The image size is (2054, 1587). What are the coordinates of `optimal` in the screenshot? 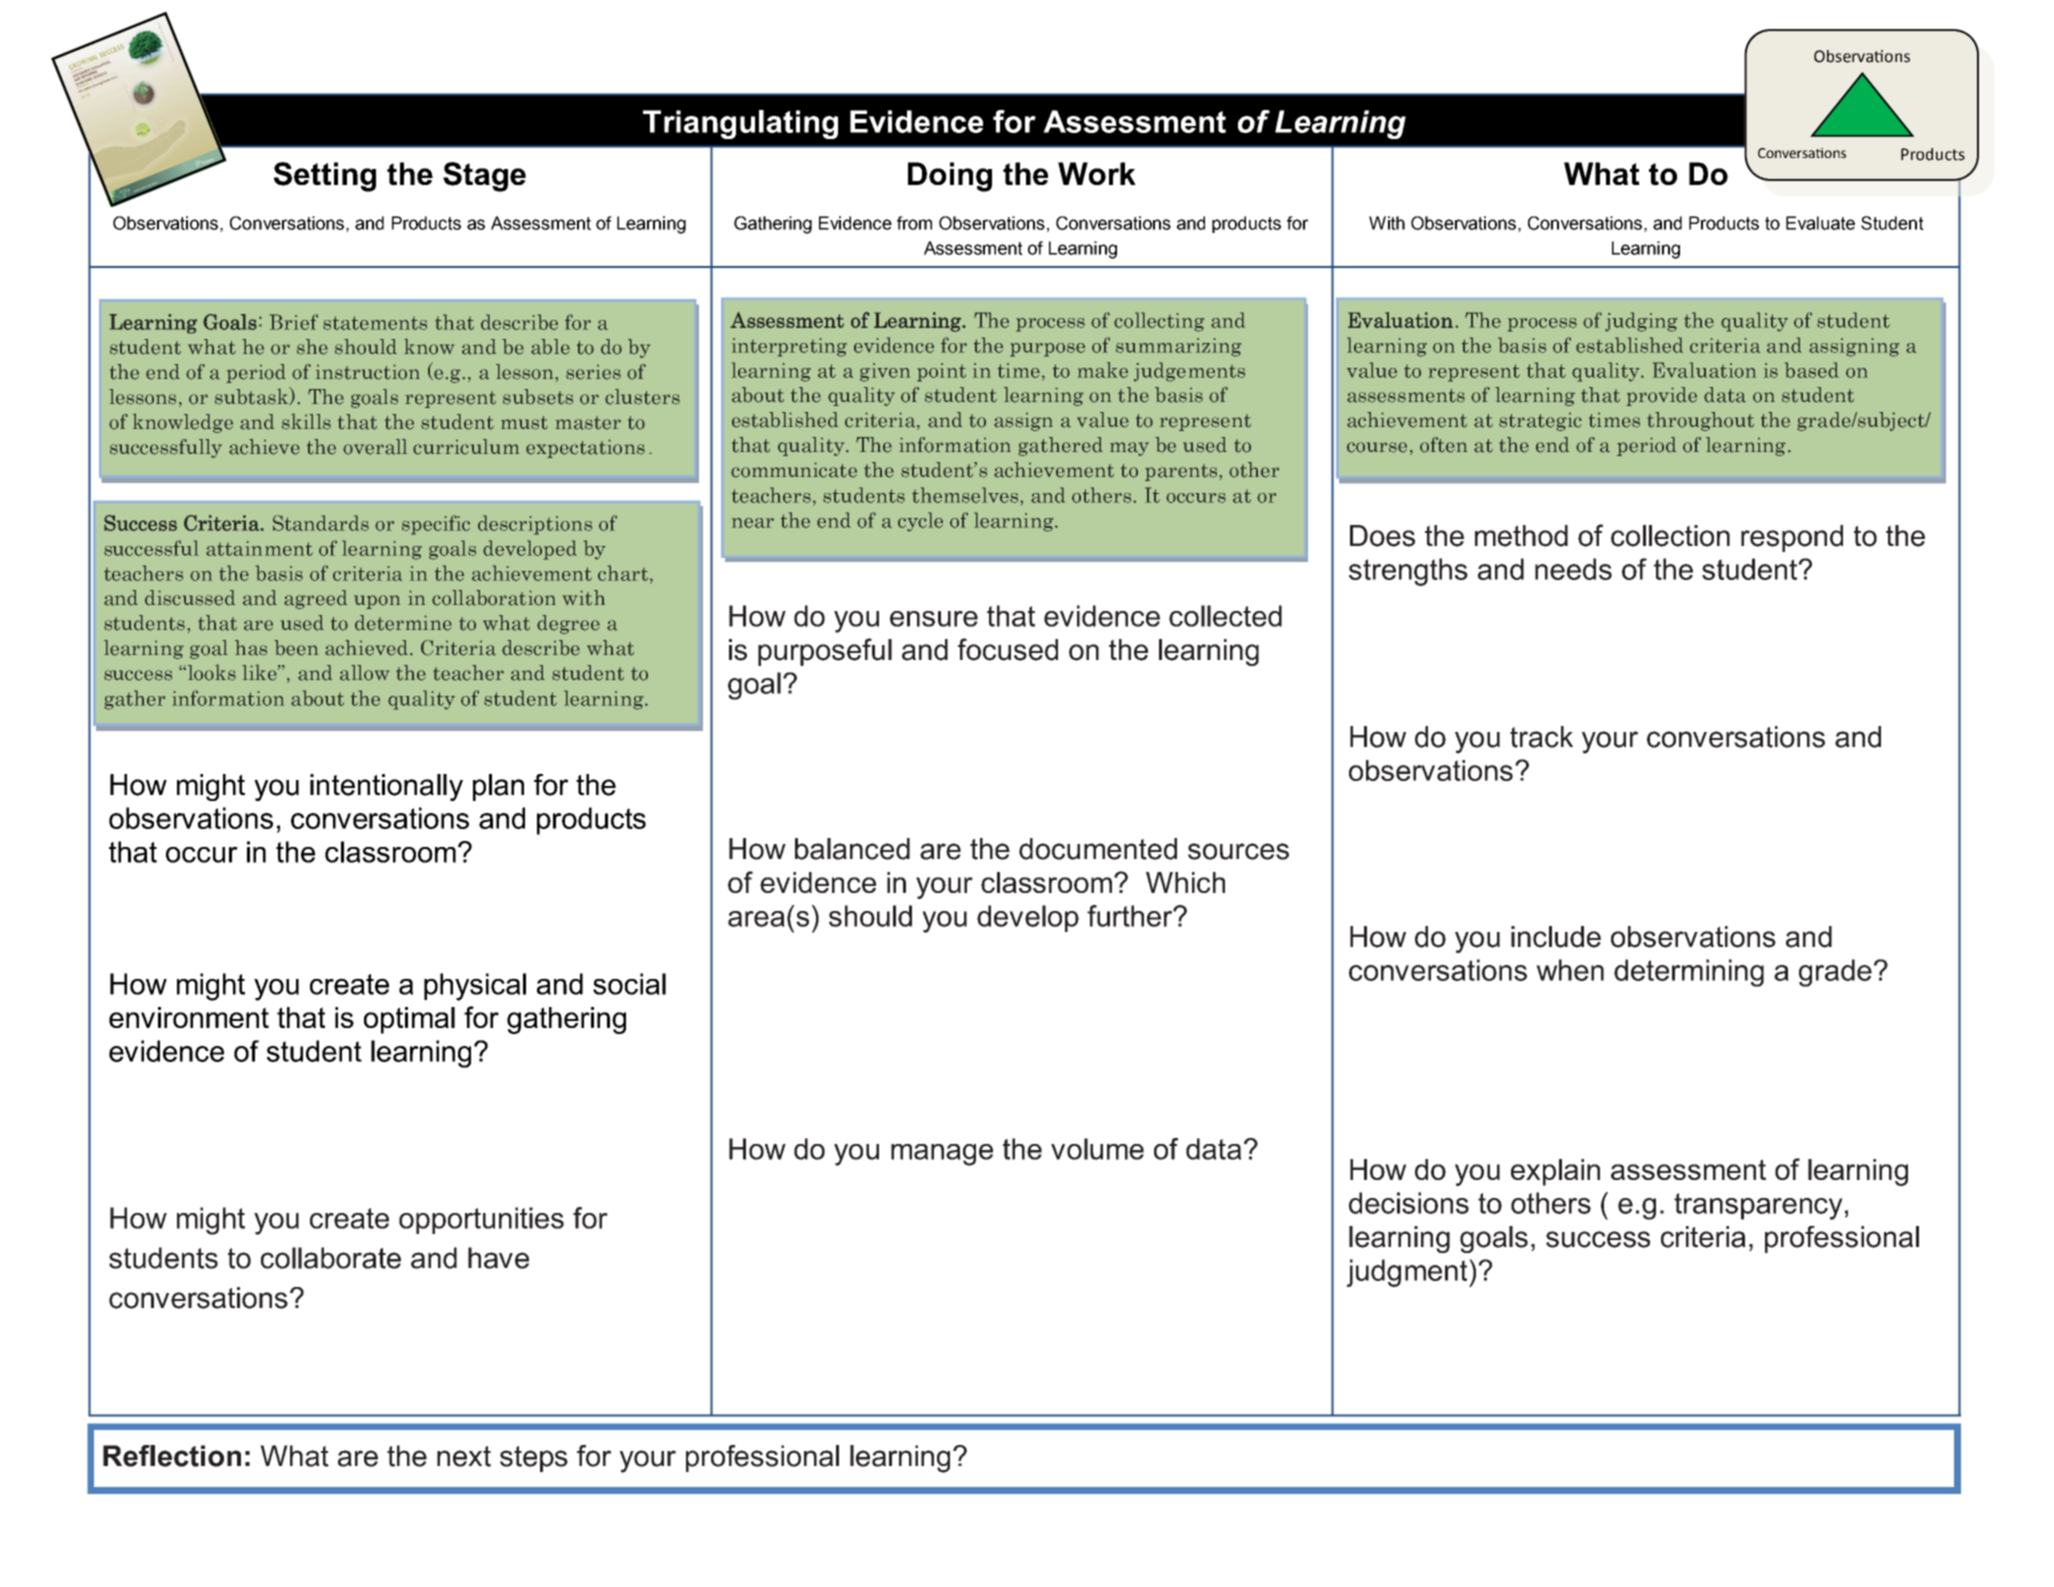 It's located at (409, 1020).
